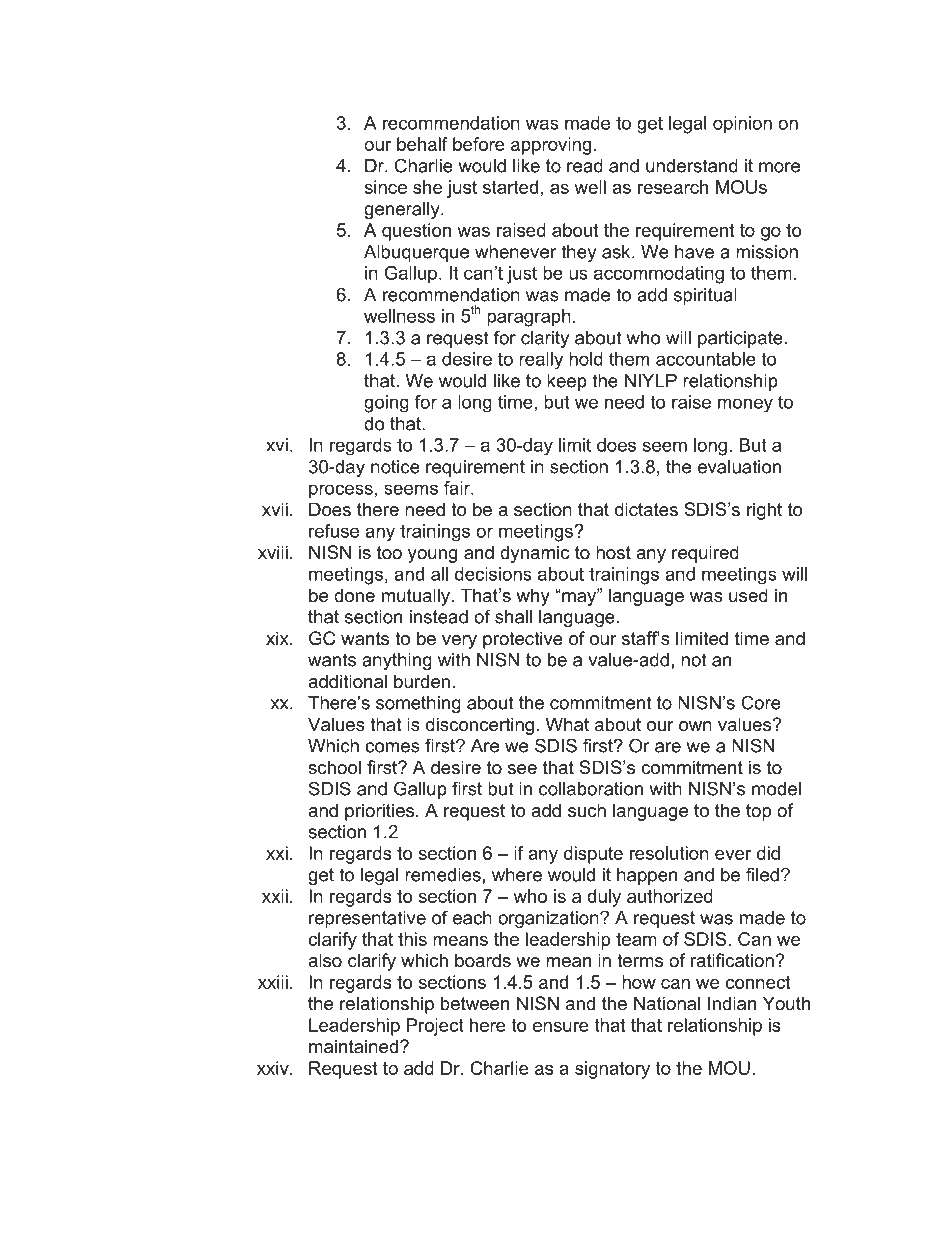 The height and width of the image is (1233, 952). What do you see at coordinates (732, 1003) in the image?
I see `Indian` at bounding box center [732, 1003].
